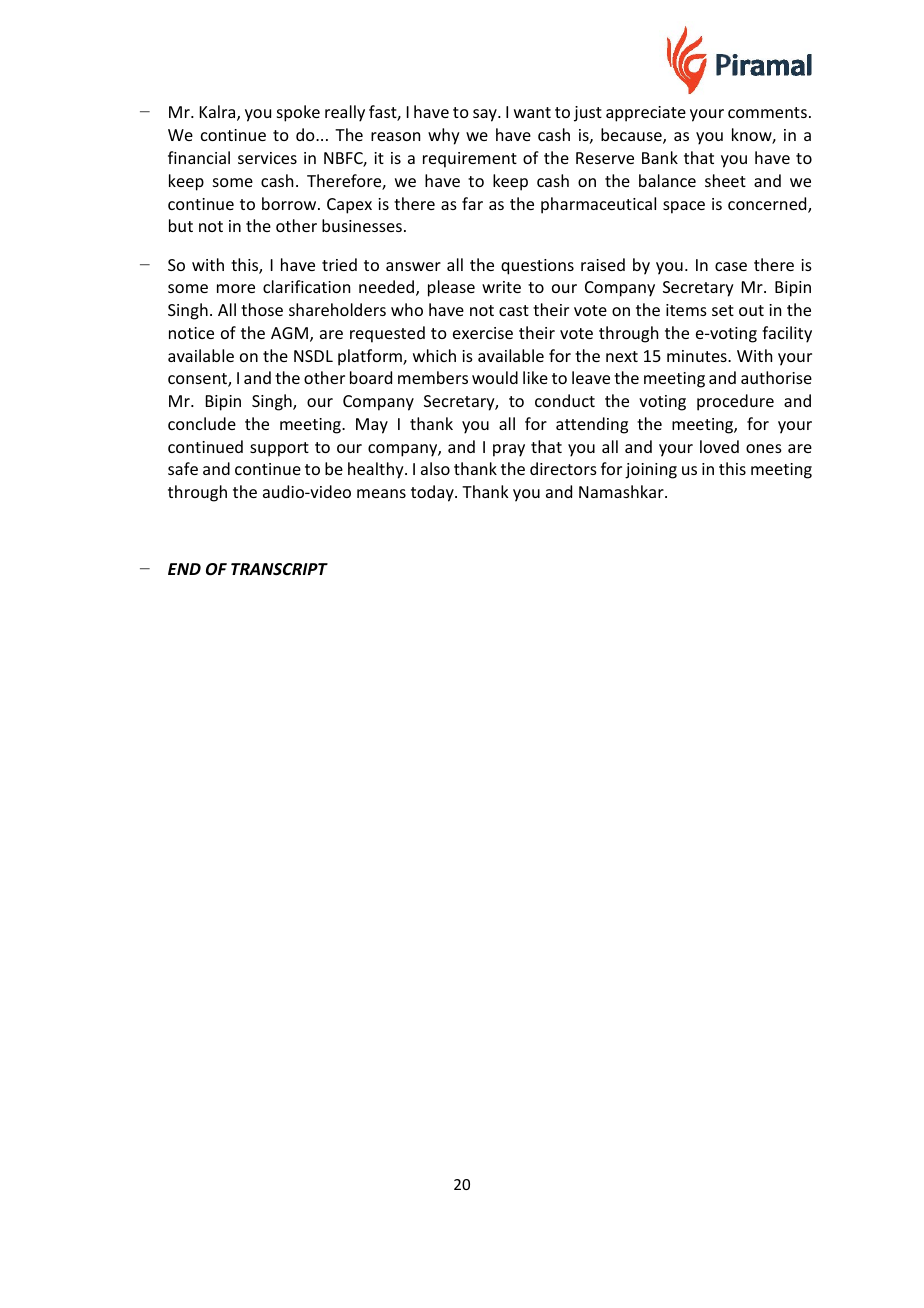 The height and width of the page is (1308, 924). I want to click on spoke, so click(298, 113).
